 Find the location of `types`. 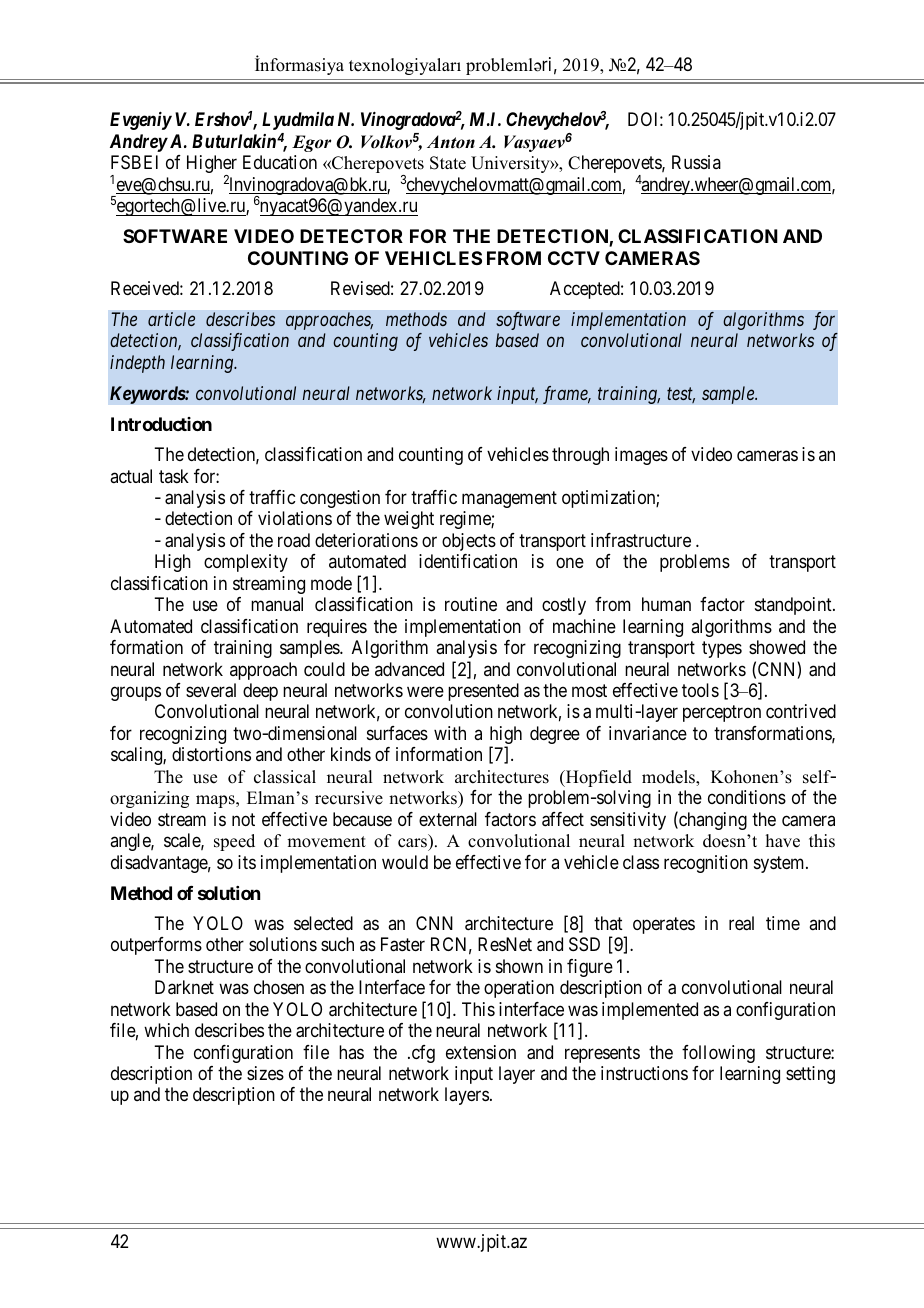

types is located at coordinates (722, 649).
